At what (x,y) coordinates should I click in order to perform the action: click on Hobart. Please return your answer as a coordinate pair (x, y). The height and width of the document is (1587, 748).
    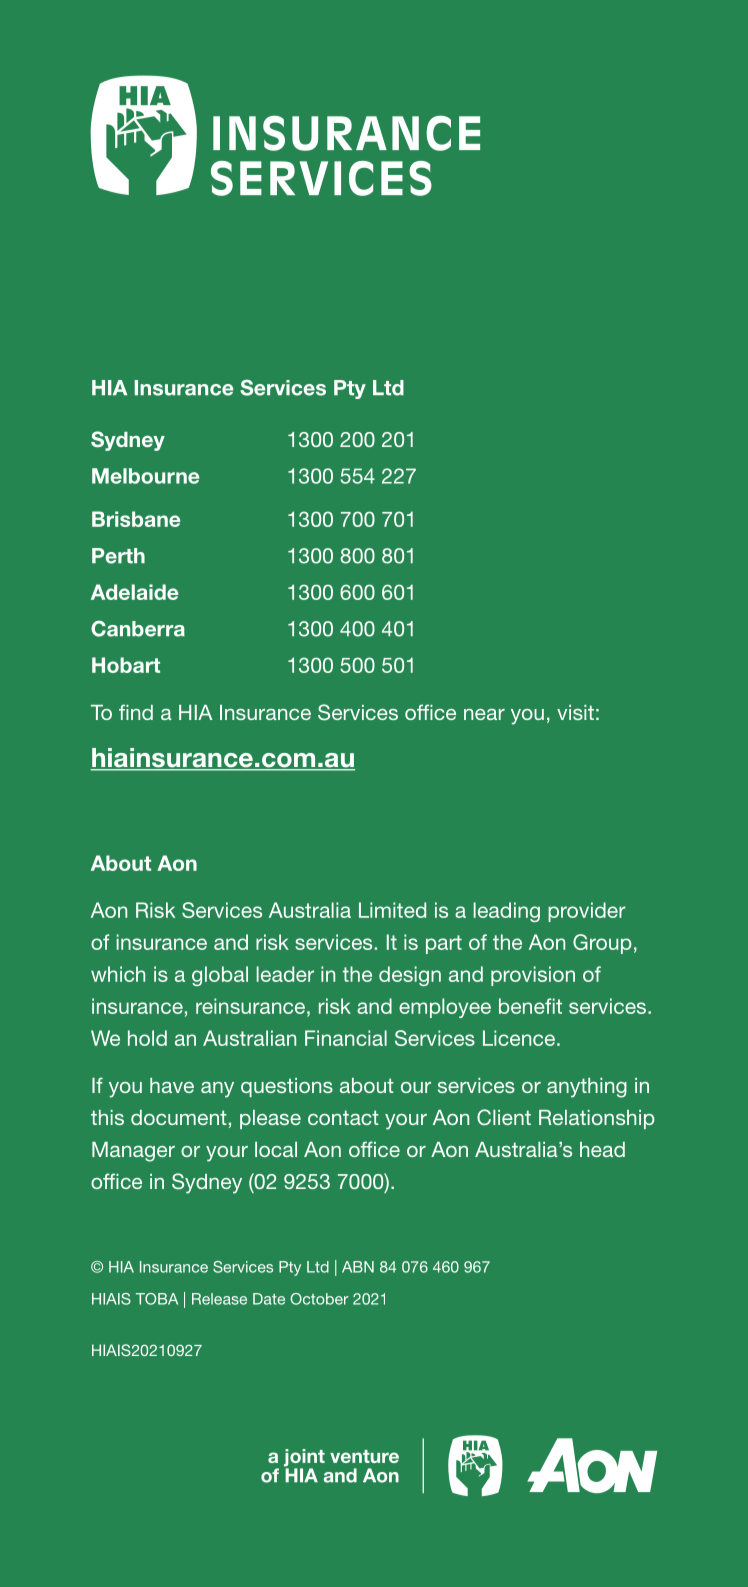
    Looking at the image, I should click on (126, 665).
